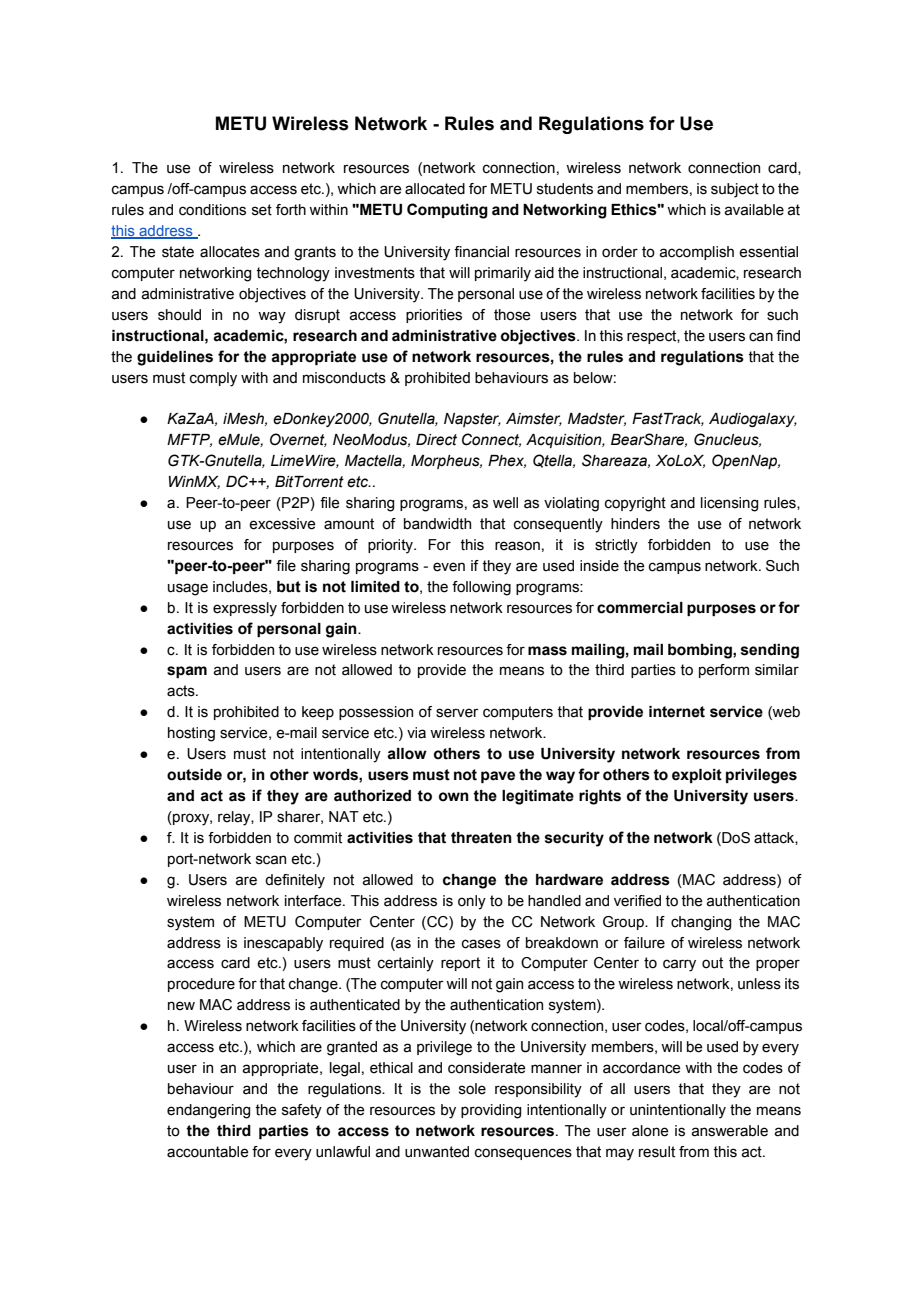  What do you see at coordinates (697, 776) in the screenshot?
I see `exploit` at bounding box center [697, 776].
